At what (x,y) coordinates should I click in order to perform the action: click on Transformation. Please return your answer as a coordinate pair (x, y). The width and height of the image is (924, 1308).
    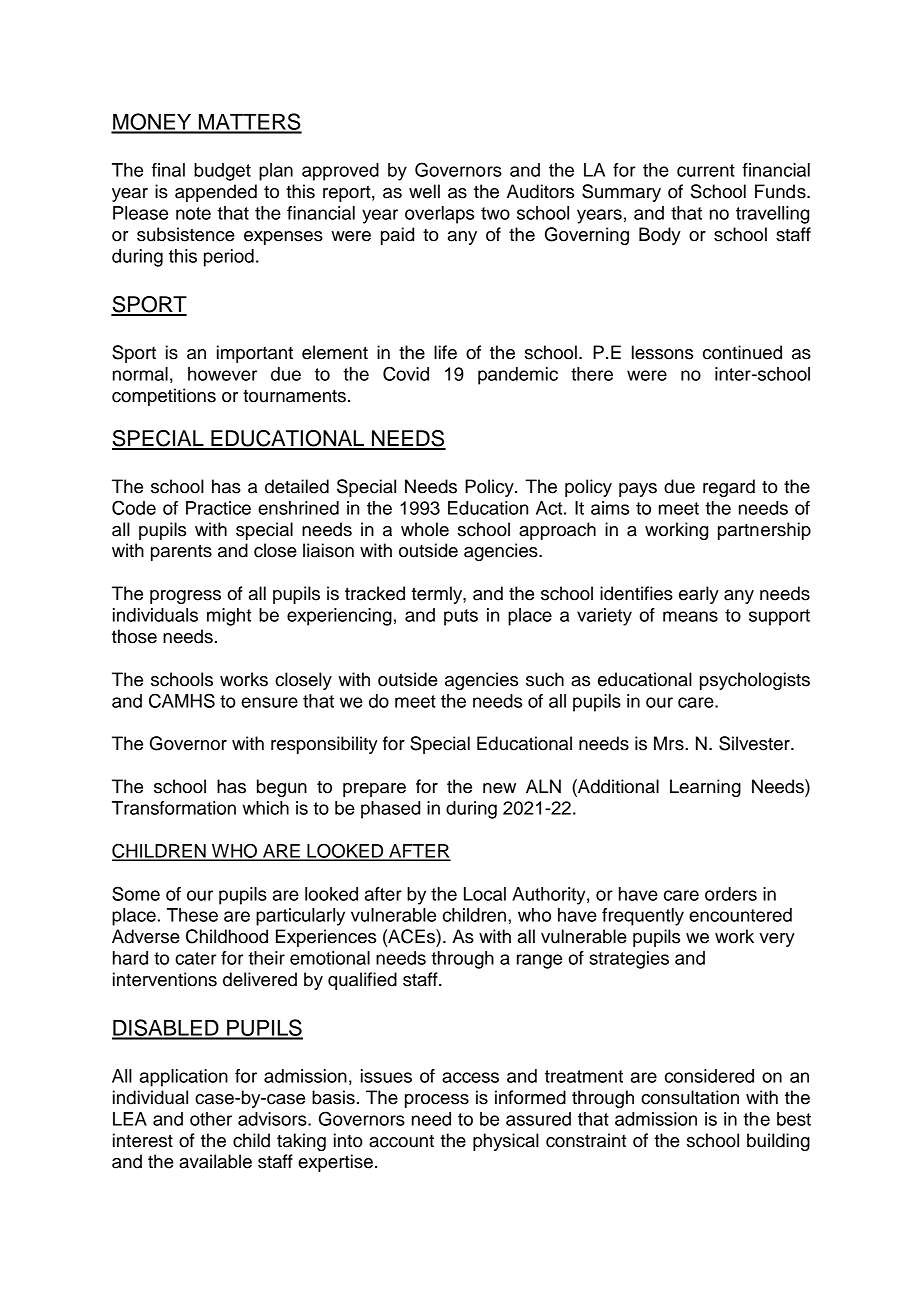
    Looking at the image, I should click on (174, 808).
